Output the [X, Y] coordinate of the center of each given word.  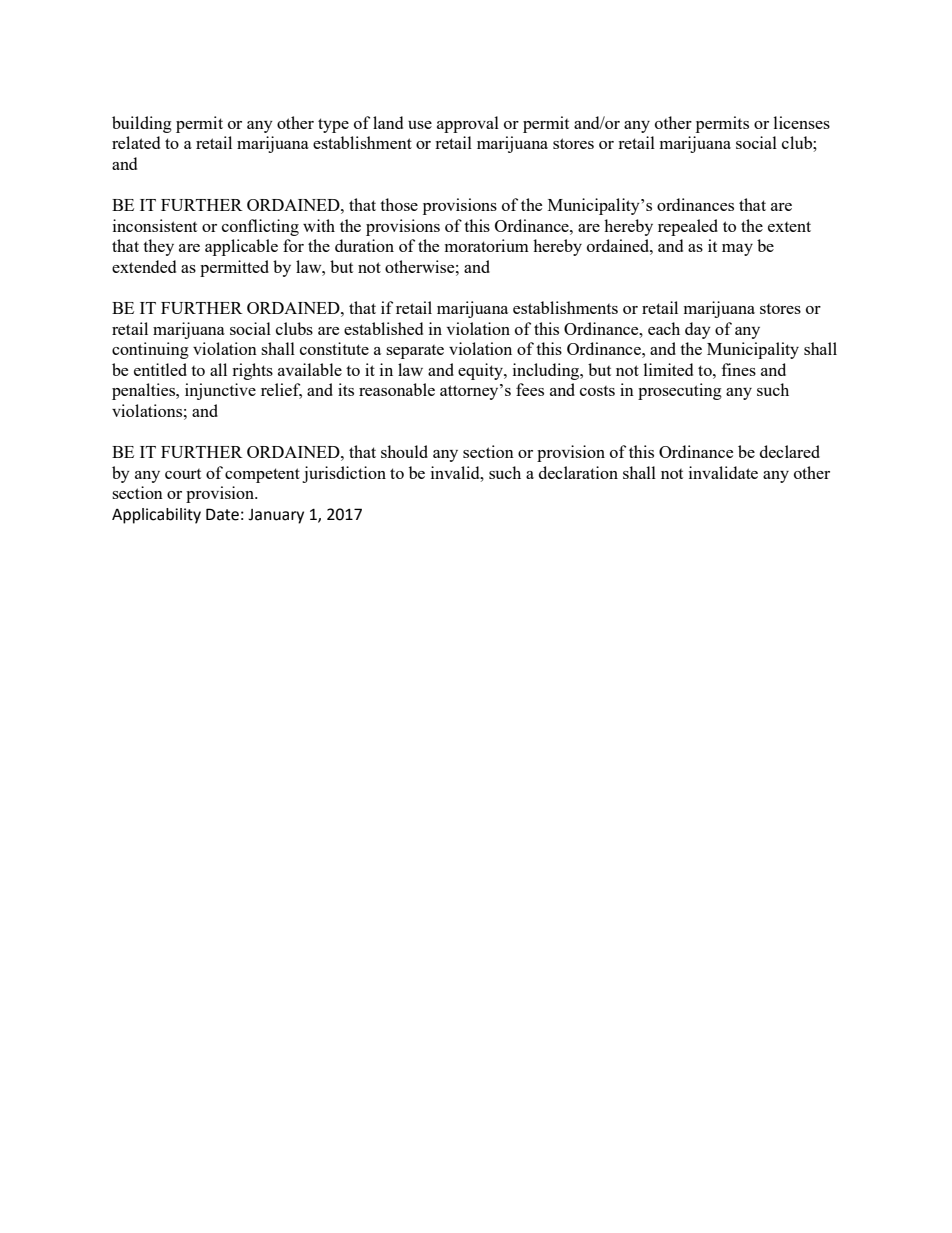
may [737, 250]
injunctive [220, 391]
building [142, 124]
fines [739, 369]
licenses [802, 122]
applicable [241, 247]
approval [468, 124]
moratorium [487, 245]
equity [481, 371]
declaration [578, 472]
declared [790, 451]
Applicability [156, 516]
